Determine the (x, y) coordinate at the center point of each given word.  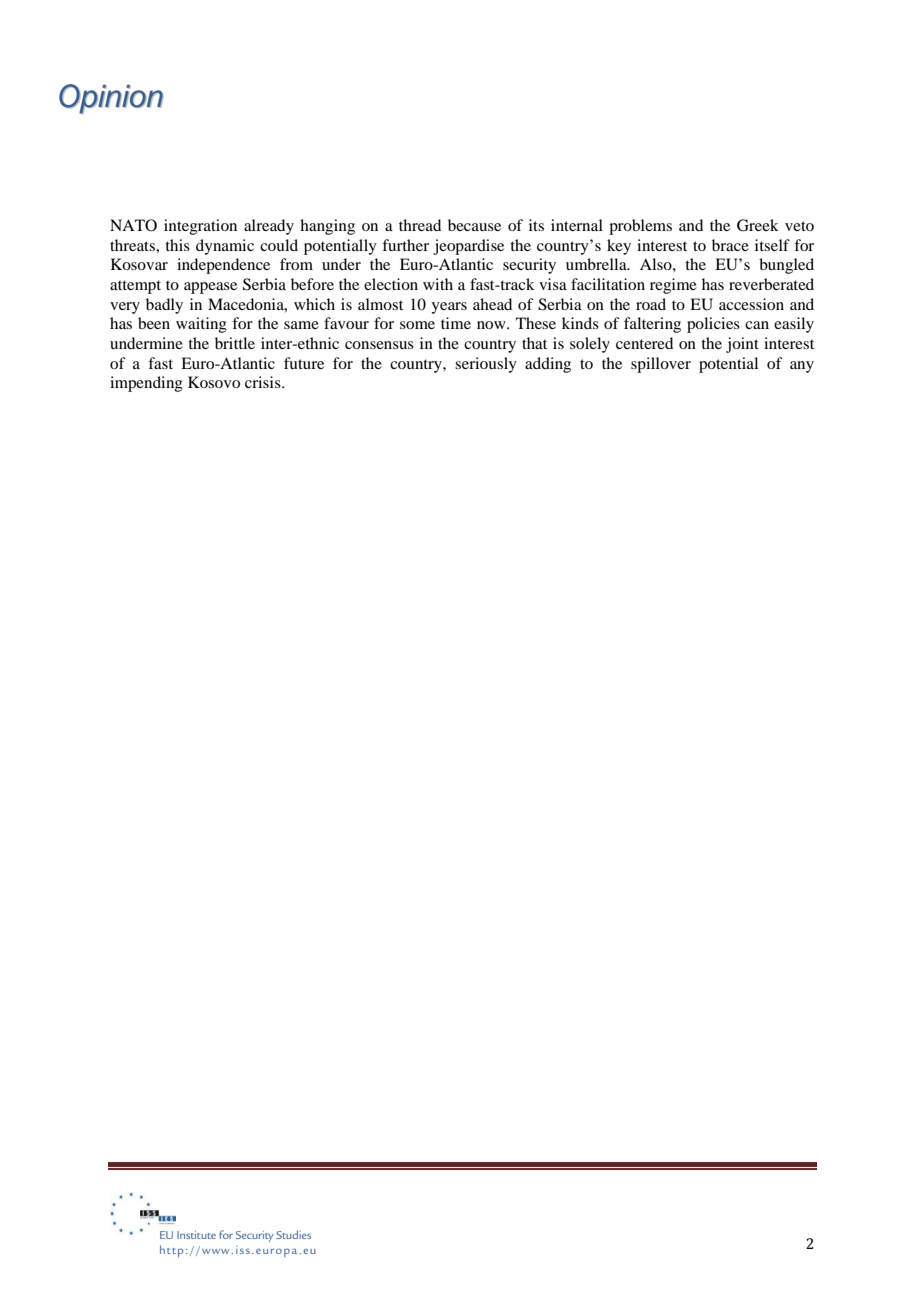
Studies (293, 1234)
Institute (196, 1235)
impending (146, 384)
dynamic (225, 247)
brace (730, 245)
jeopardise (468, 247)
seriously (486, 365)
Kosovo (214, 382)
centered (644, 343)
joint (742, 345)
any (802, 367)
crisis (264, 382)
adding (548, 365)
